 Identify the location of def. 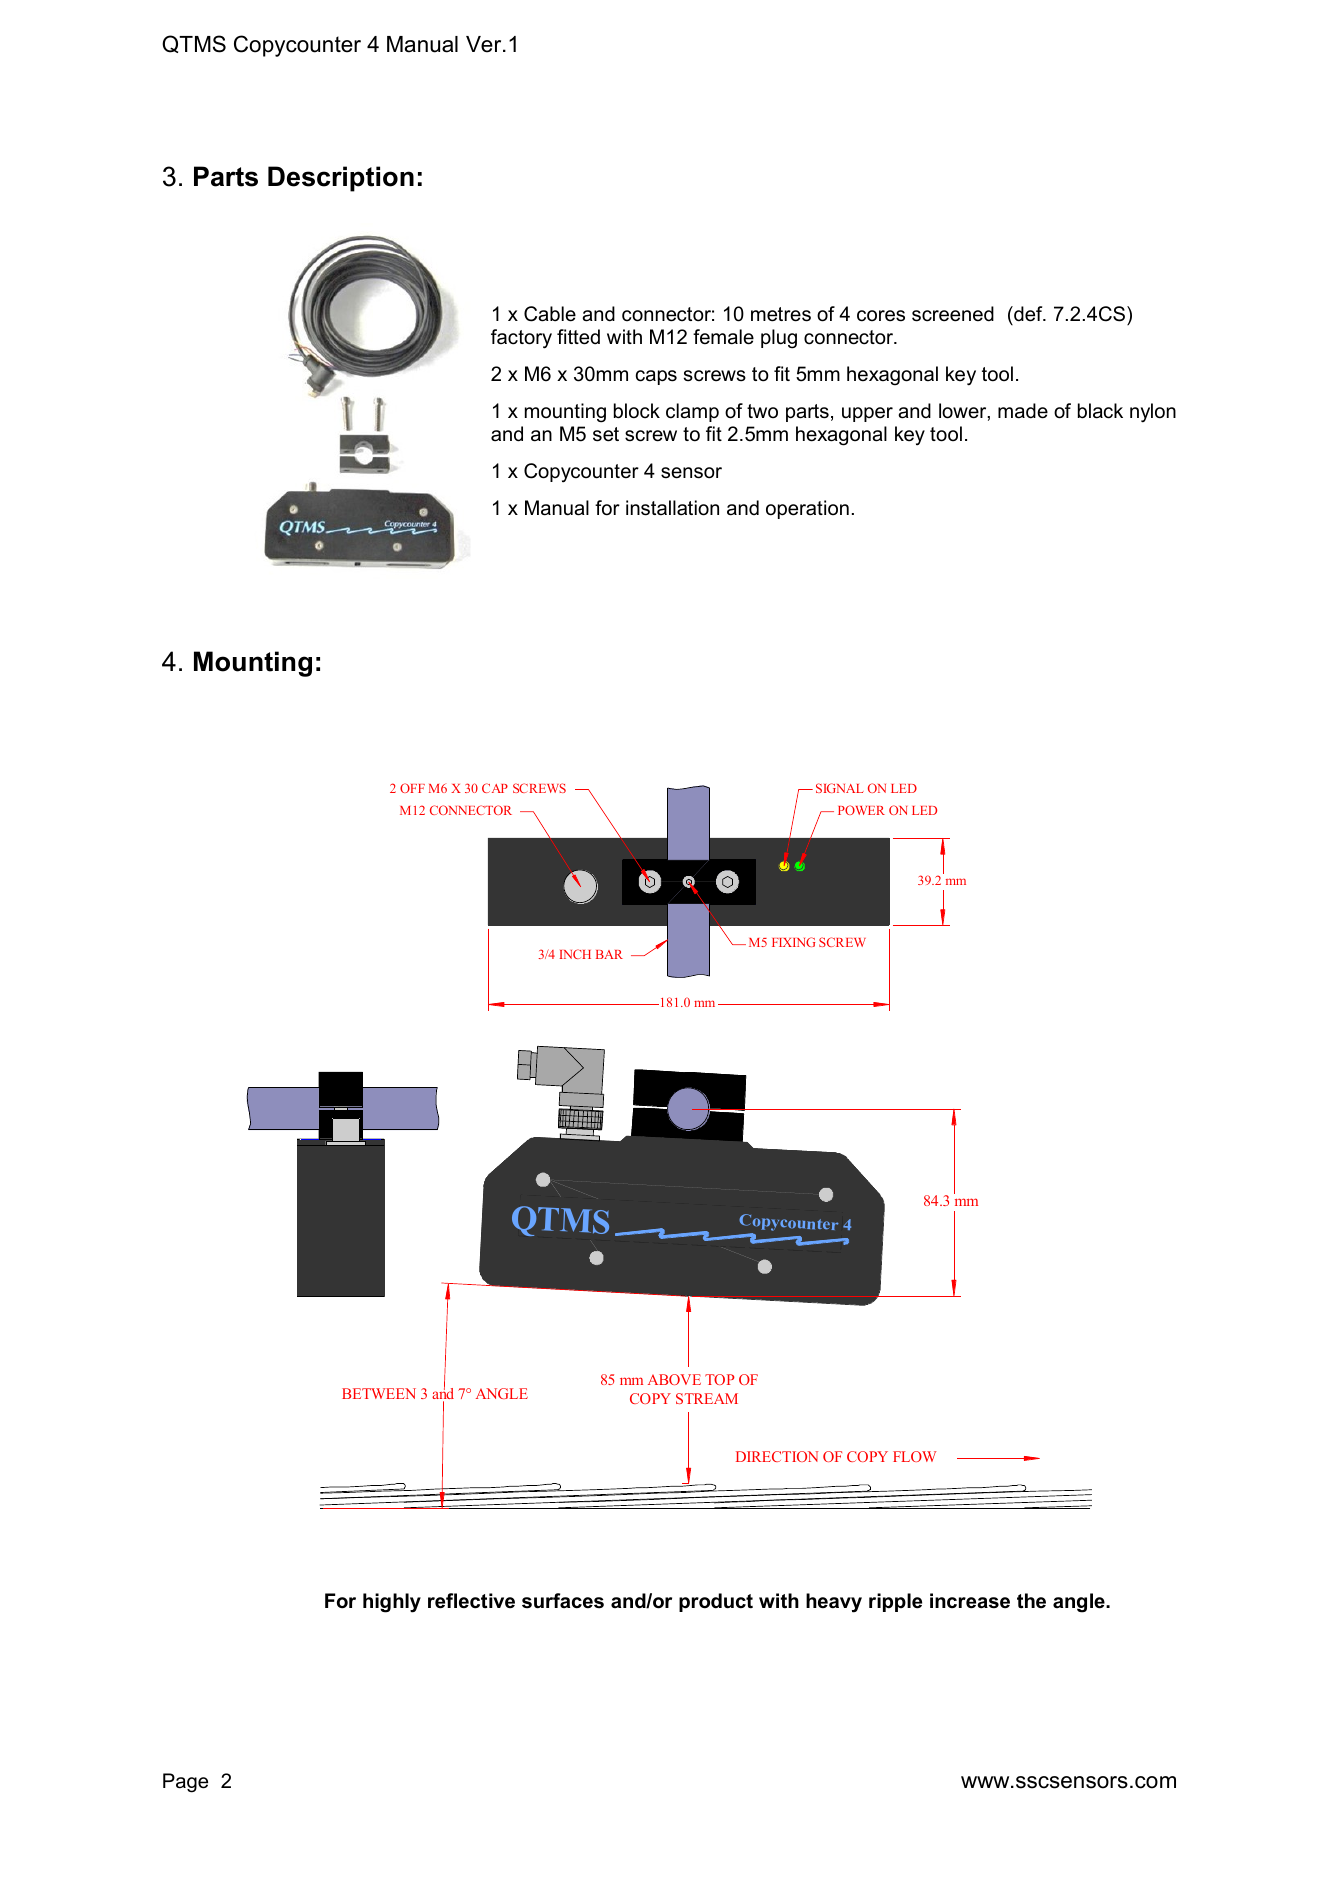
(1028, 314).
